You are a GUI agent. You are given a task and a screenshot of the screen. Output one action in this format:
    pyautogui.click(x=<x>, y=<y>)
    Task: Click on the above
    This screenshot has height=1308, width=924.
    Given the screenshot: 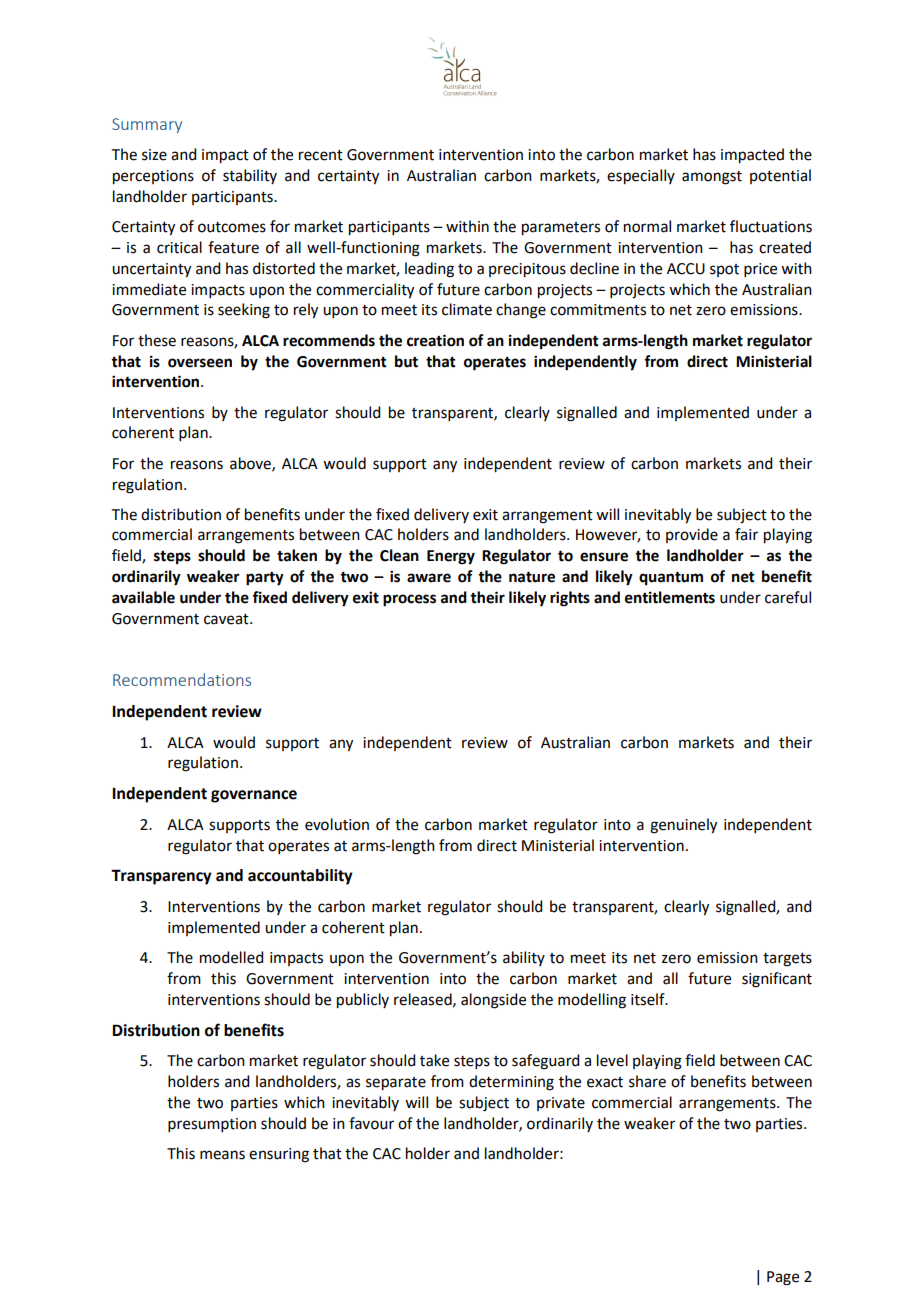 What is the action you would take?
    pyautogui.click(x=251, y=464)
